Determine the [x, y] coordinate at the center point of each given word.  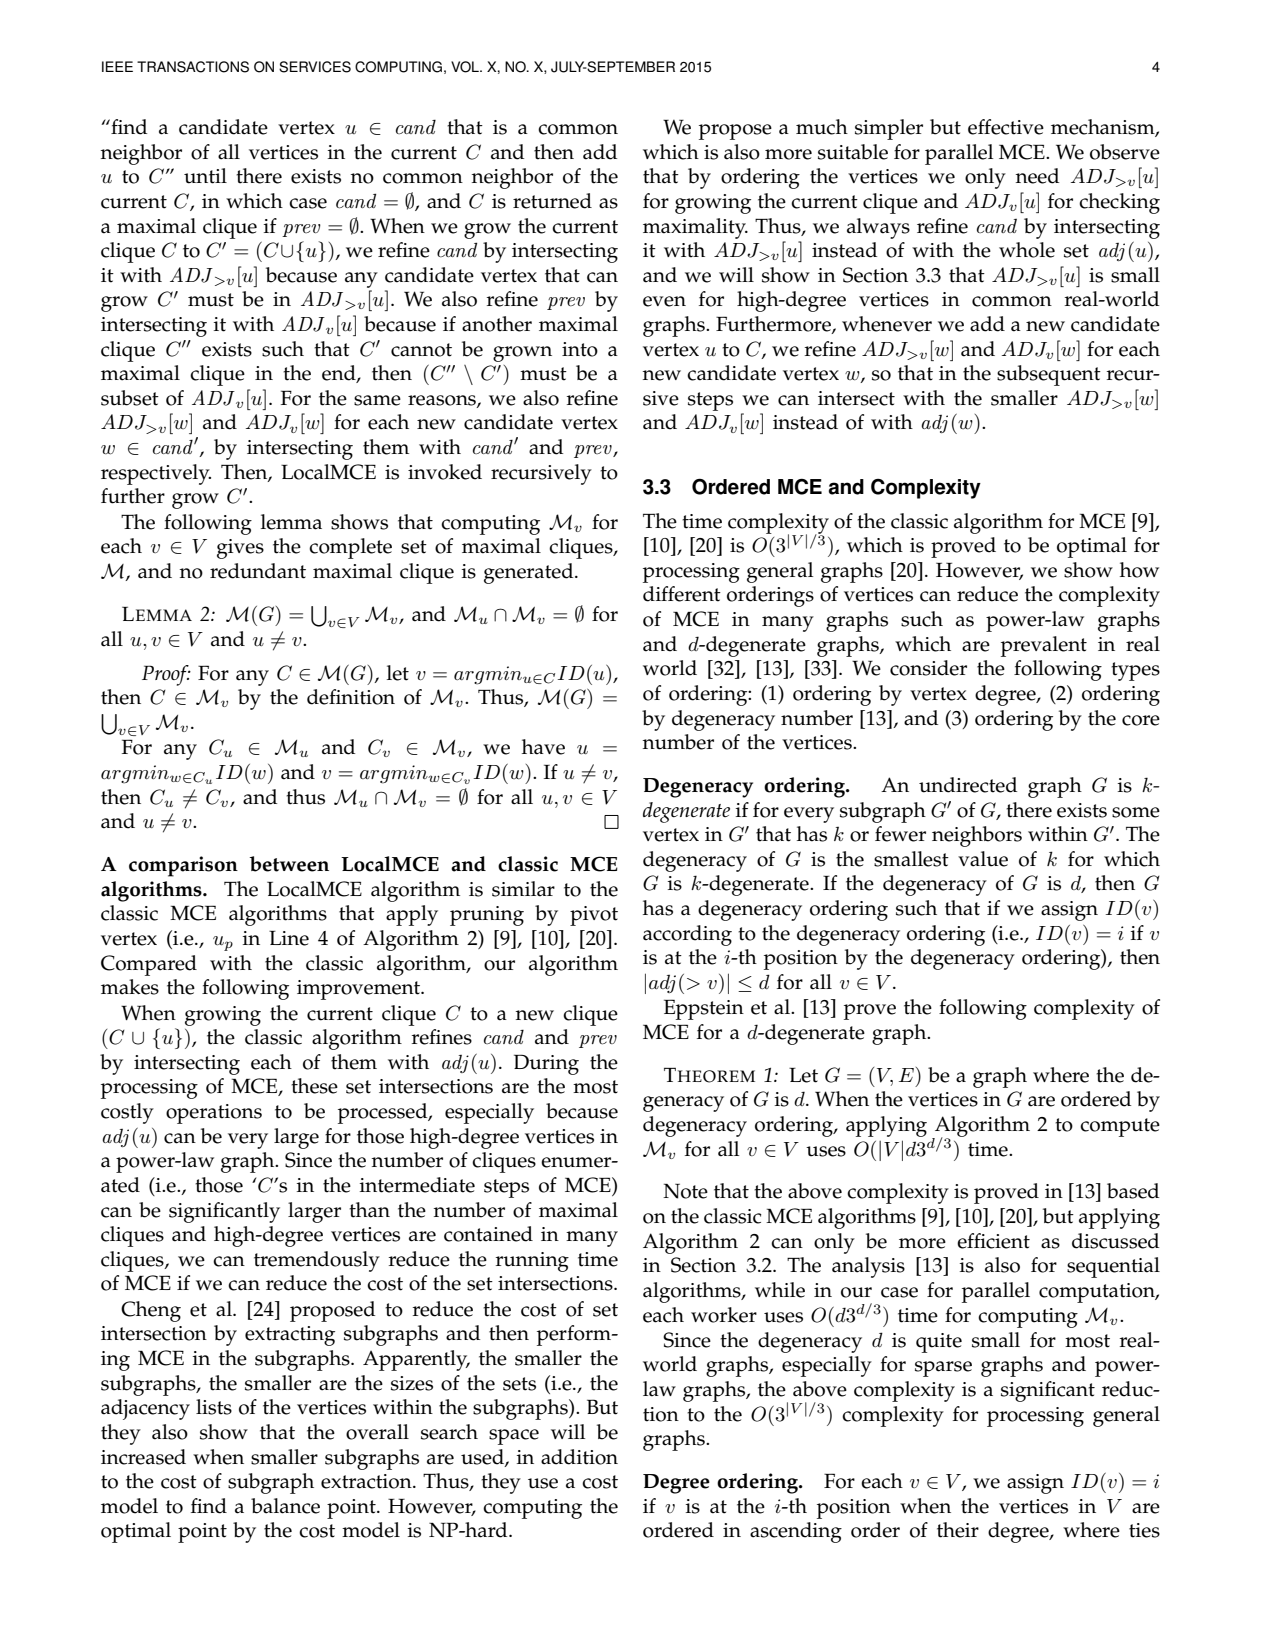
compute [1120, 1127]
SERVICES [315, 67]
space [514, 1437]
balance [285, 1506]
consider [928, 668]
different [682, 594]
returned [552, 201]
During [546, 1064]
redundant [258, 571]
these [314, 1086]
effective [1006, 127]
